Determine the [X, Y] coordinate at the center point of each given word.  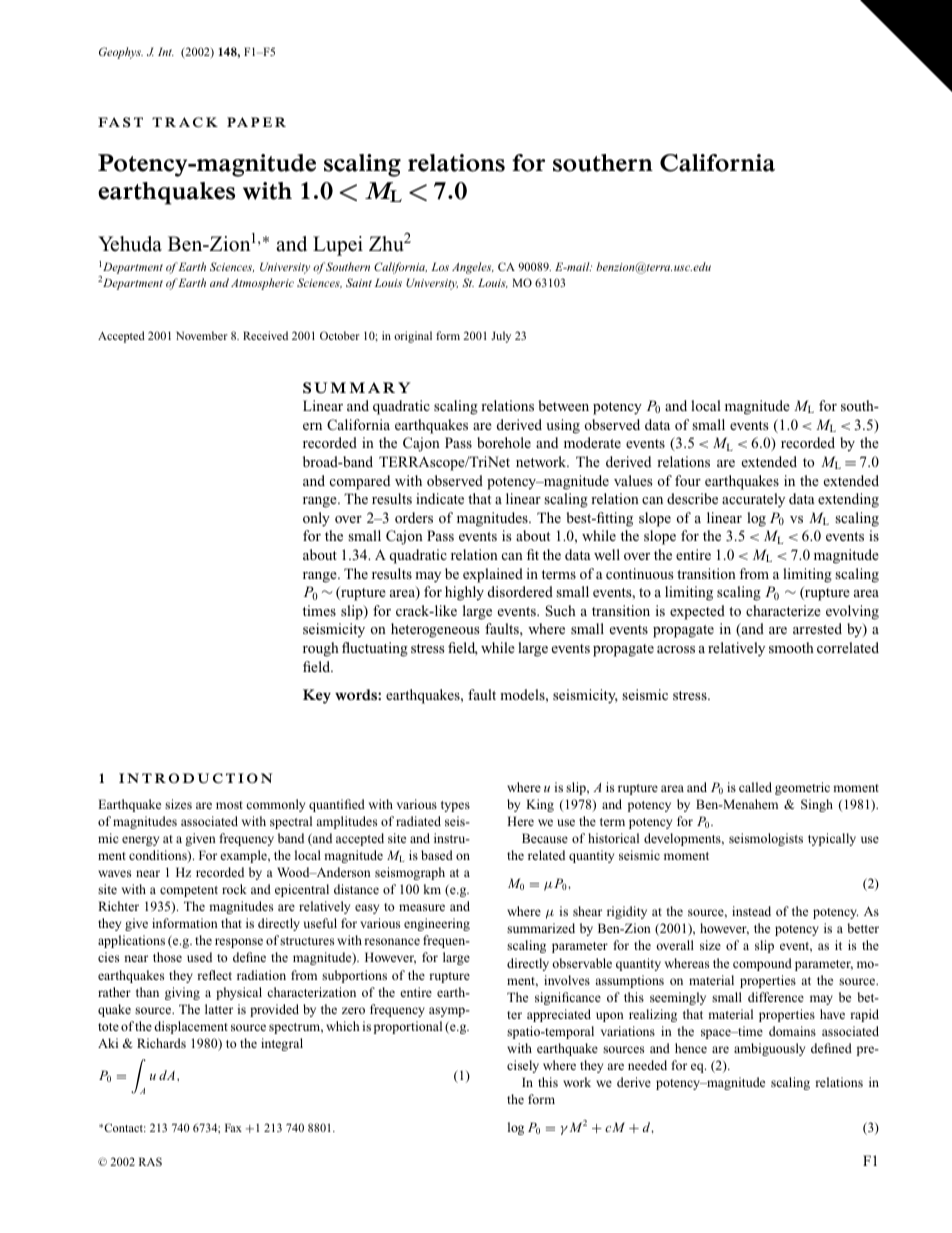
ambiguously [769, 1049]
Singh [817, 805]
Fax [233, 1127]
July [501, 337]
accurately [753, 500]
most [229, 805]
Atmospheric [262, 284]
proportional [408, 1027]
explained [493, 575]
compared [360, 482]
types [455, 806]
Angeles [473, 268]
